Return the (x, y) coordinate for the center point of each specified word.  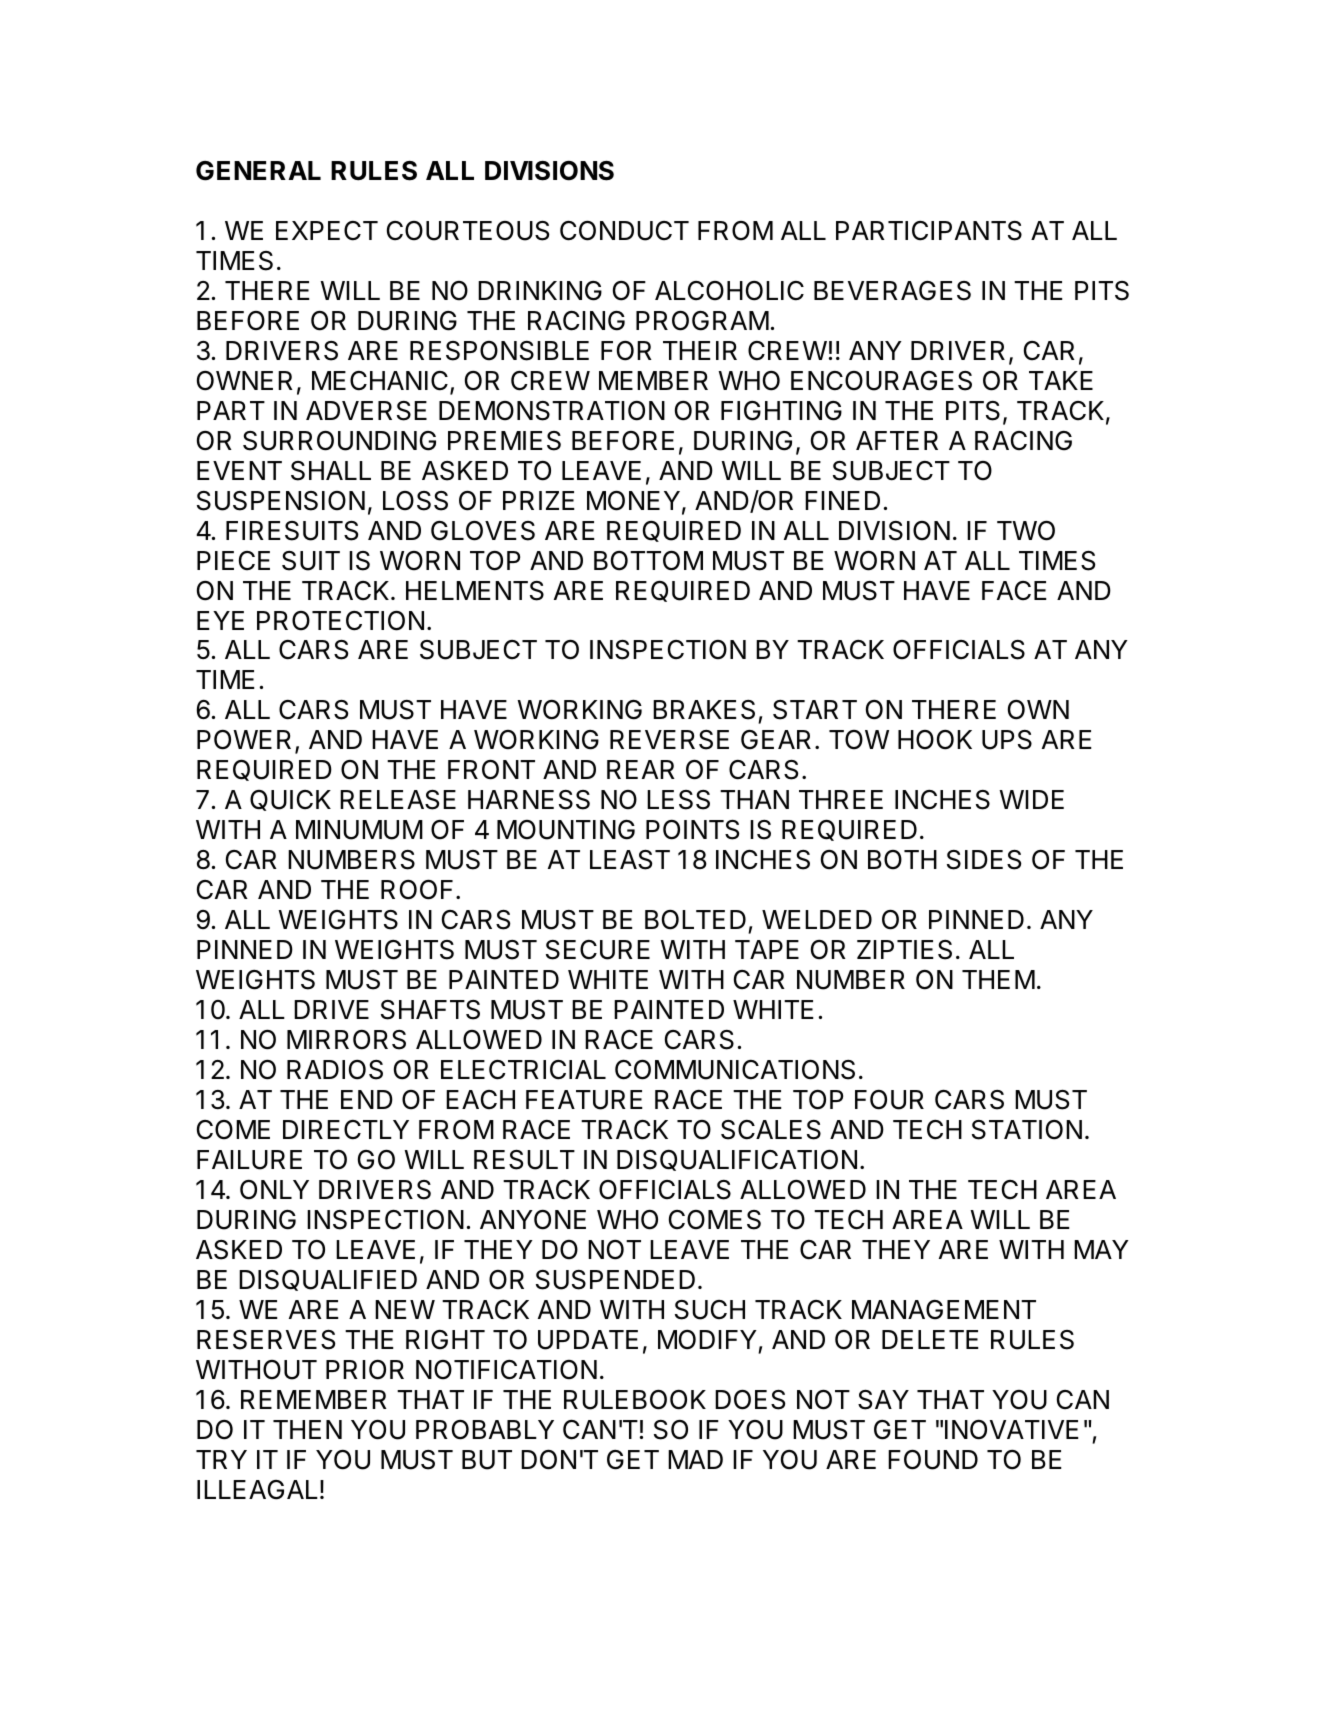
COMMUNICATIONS (735, 1069)
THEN (307, 1429)
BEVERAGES (892, 291)
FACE (1014, 591)
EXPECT (327, 231)
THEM (998, 979)
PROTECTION (340, 620)
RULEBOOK (635, 1399)
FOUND (933, 1459)
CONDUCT (624, 230)
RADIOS (335, 1070)
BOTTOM (648, 560)
